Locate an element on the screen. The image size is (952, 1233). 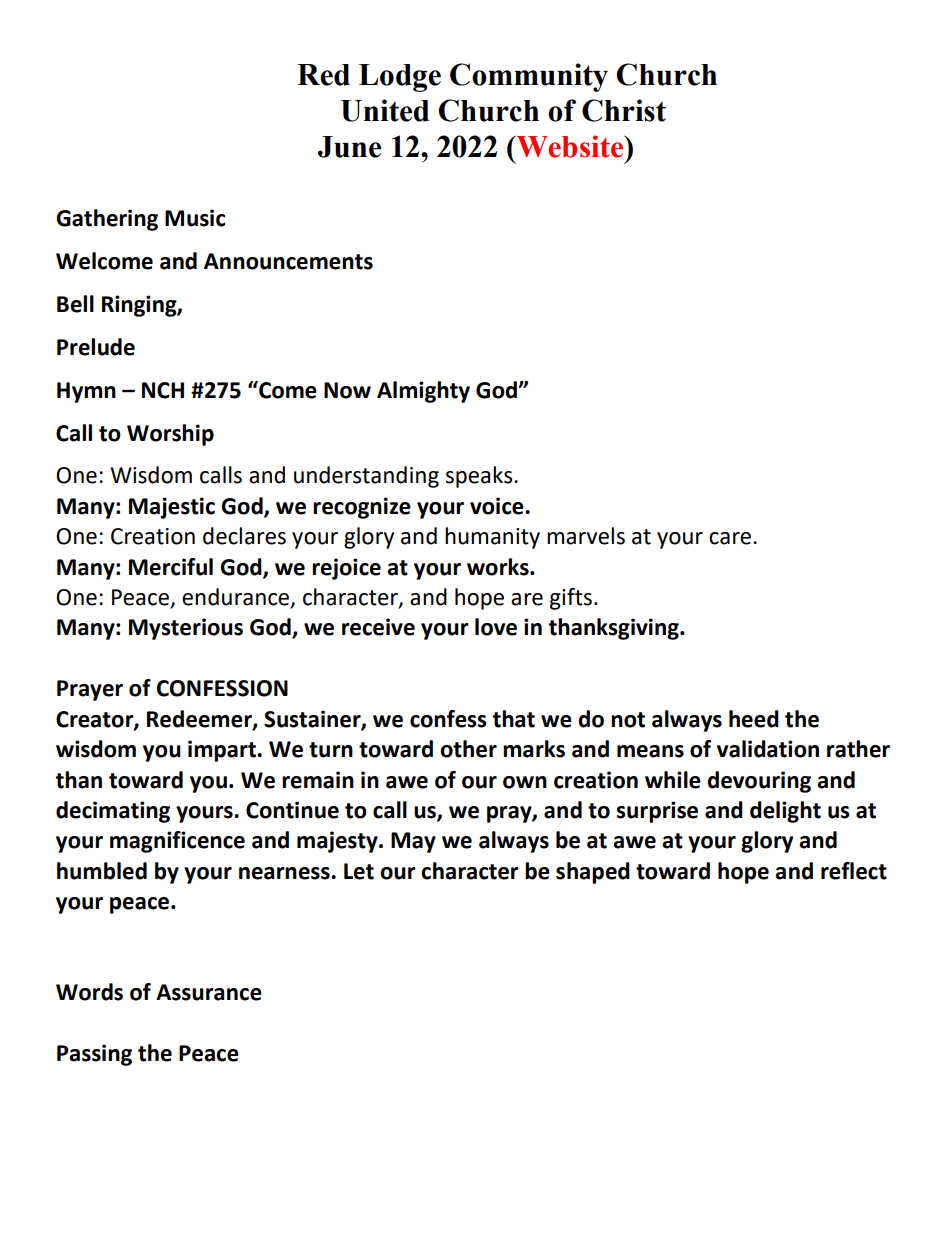
heed is located at coordinates (754, 719).
